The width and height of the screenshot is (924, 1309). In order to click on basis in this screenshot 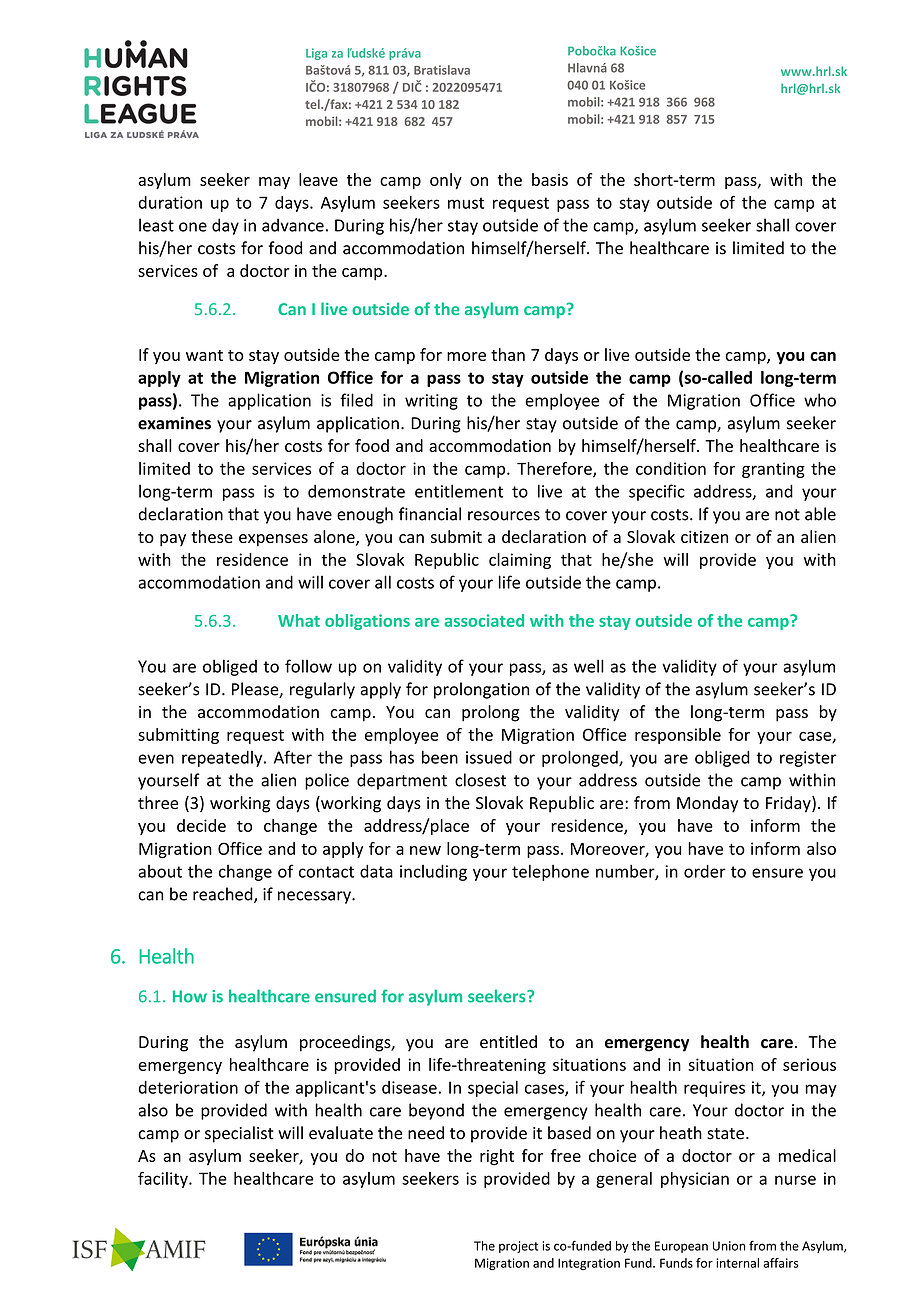, I will do `click(550, 179)`.
